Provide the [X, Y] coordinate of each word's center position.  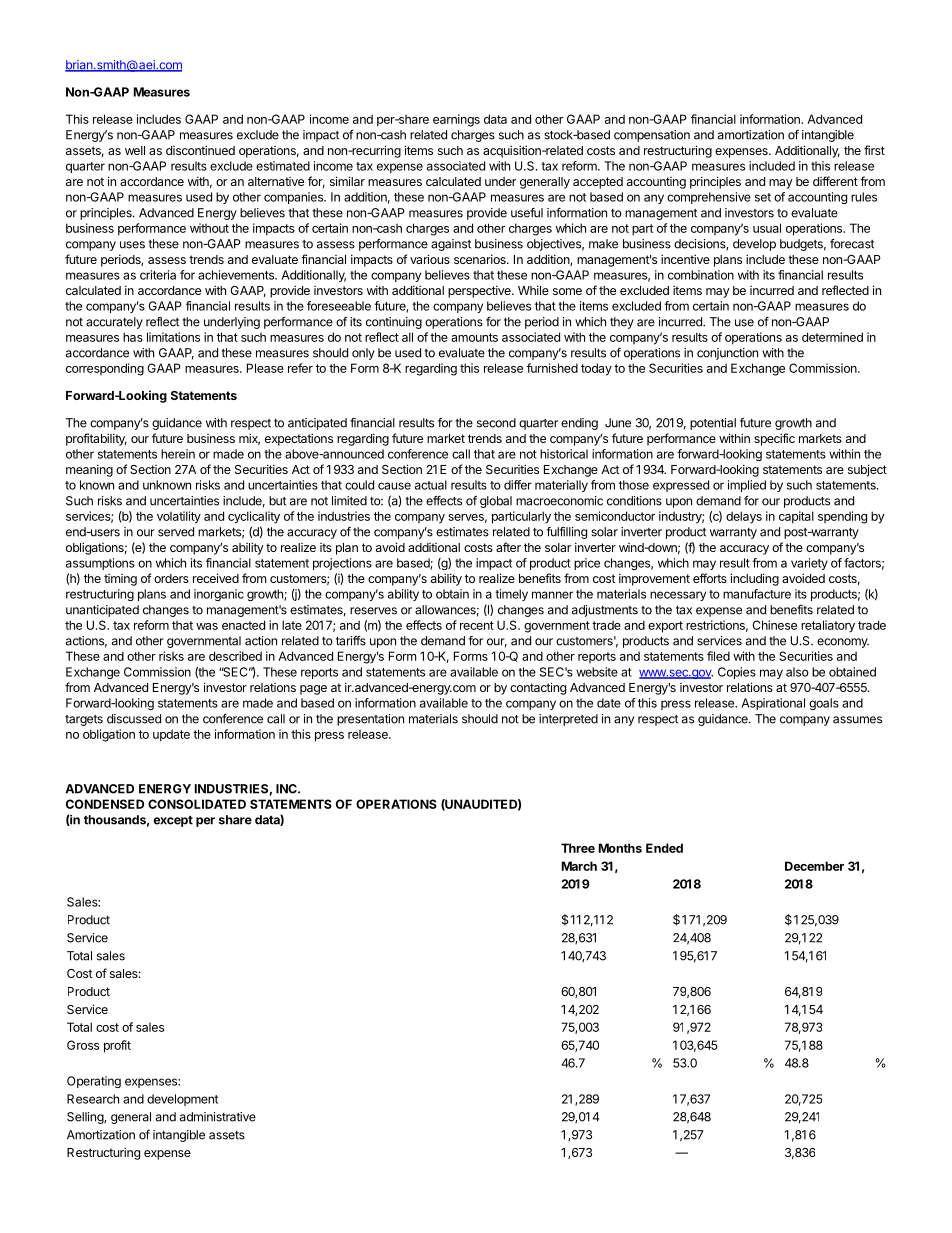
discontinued [200, 150]
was [207, 626]
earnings [456, 120]
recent [477, 625]
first [874, 150]
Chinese [774, 625]
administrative [218, 1117]
